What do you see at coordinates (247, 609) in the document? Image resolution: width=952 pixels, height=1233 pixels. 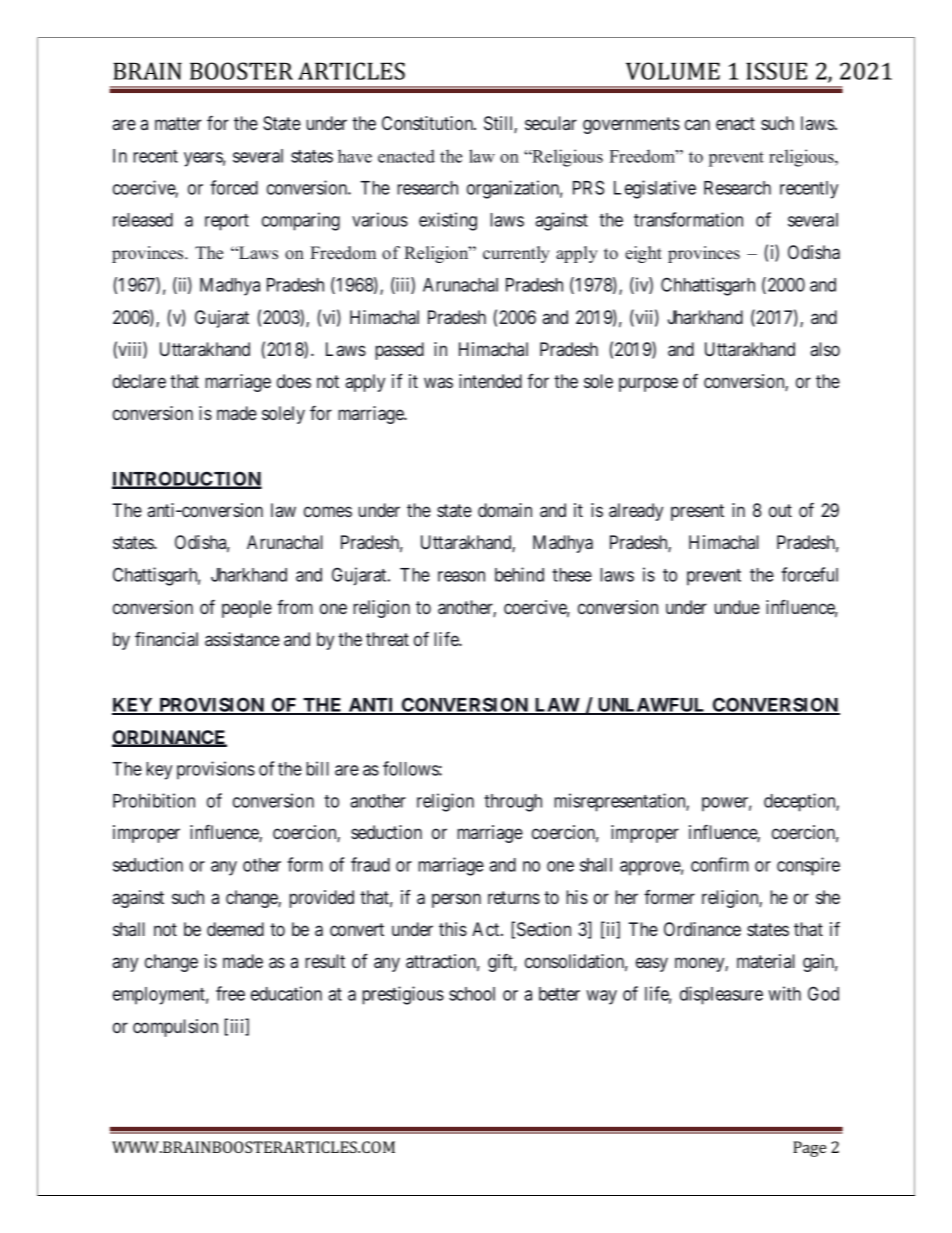 I see `people` at bounding box center [247, 609].
